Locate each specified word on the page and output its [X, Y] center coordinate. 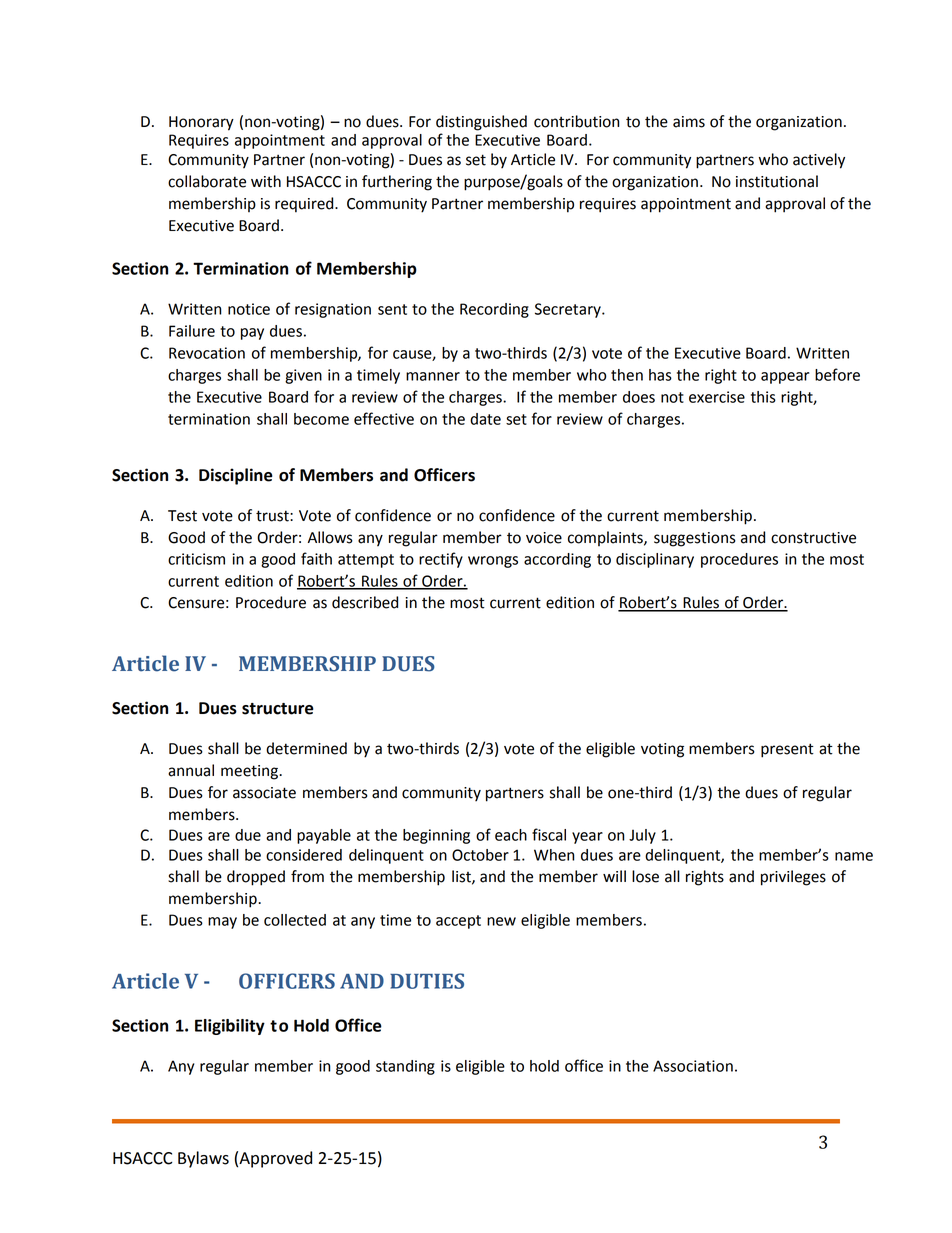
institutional [777, 181]
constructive [813, 538]
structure [278, 709]
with [266, 181]
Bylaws [203, 1159]
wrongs [493, 562]
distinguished [481, 123]
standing [405, 1067]
